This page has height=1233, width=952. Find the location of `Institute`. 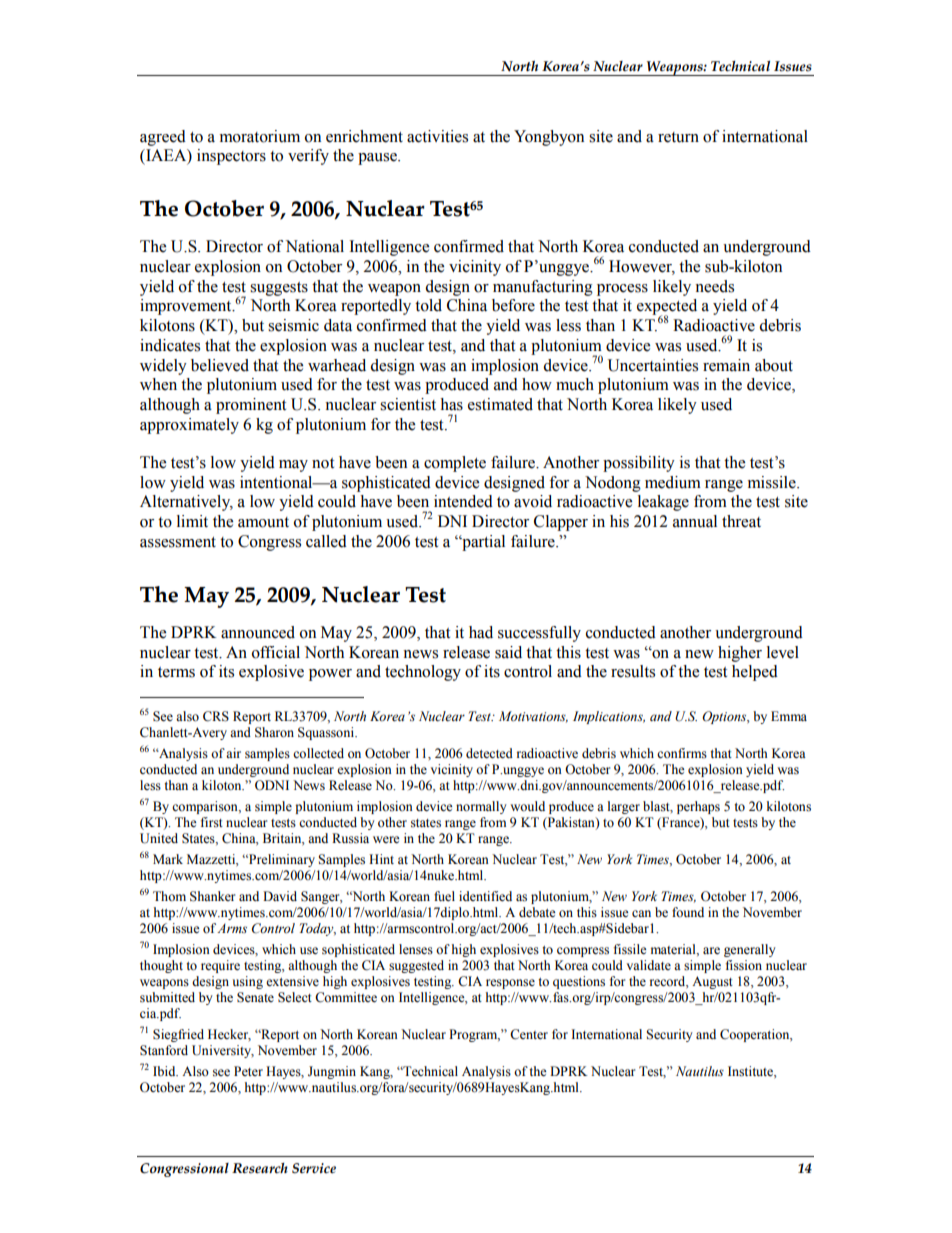

Institute is located at coordinates (751, 1071).
